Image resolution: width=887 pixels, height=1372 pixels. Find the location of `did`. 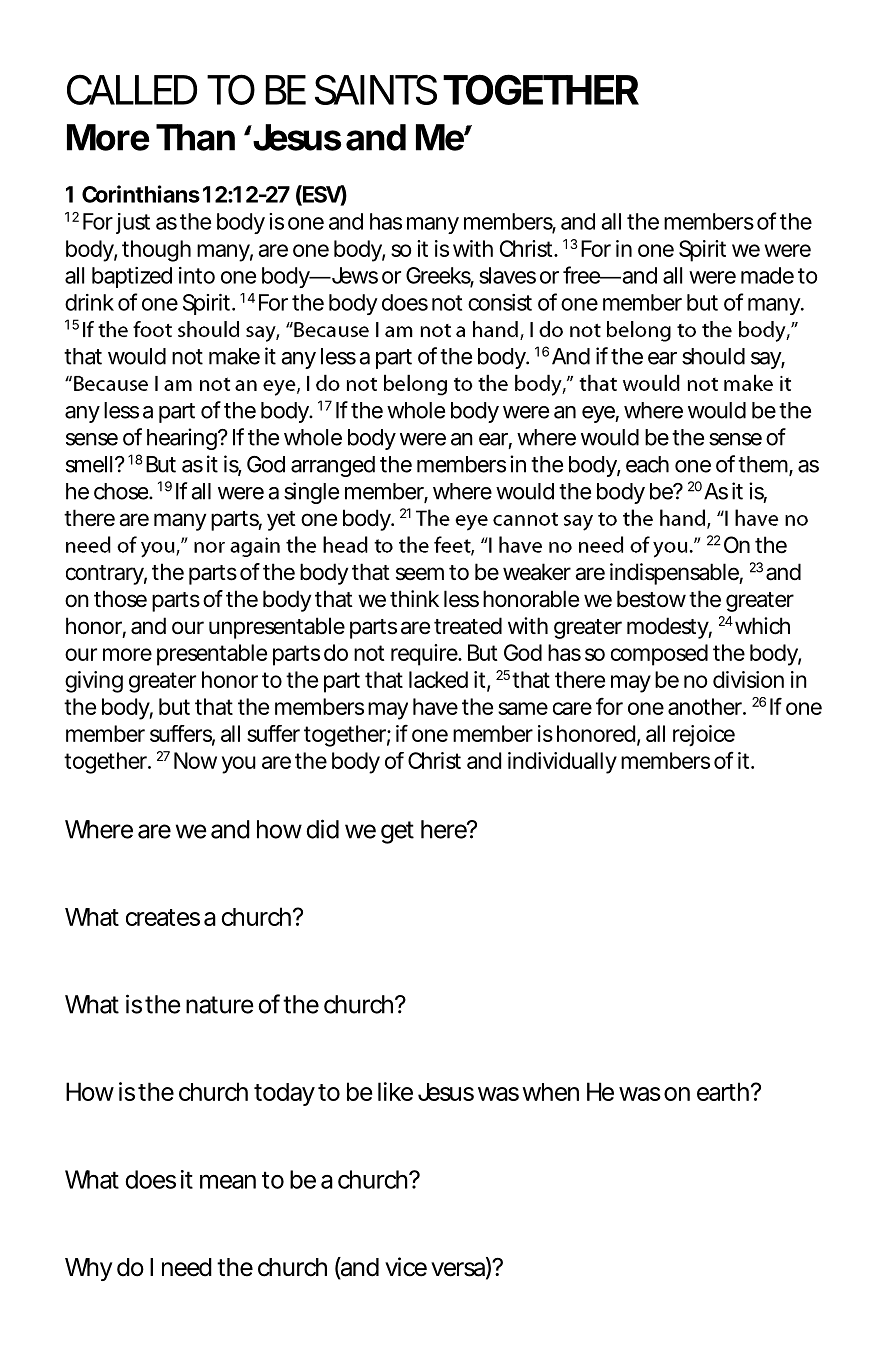

did is located at coordinates (322, 829).
